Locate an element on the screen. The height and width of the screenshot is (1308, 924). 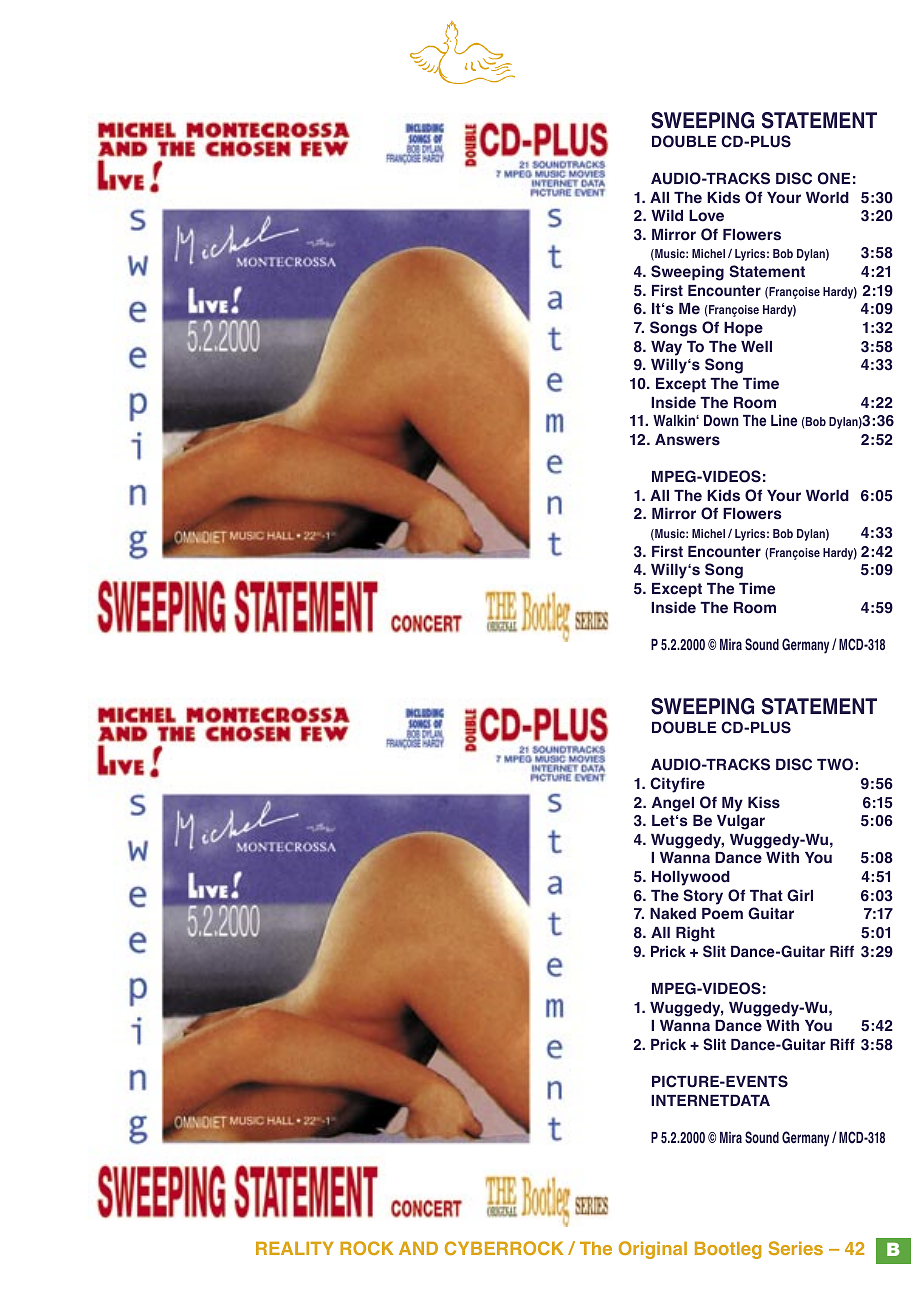
Kiss is located at coordinates (764, 802).
